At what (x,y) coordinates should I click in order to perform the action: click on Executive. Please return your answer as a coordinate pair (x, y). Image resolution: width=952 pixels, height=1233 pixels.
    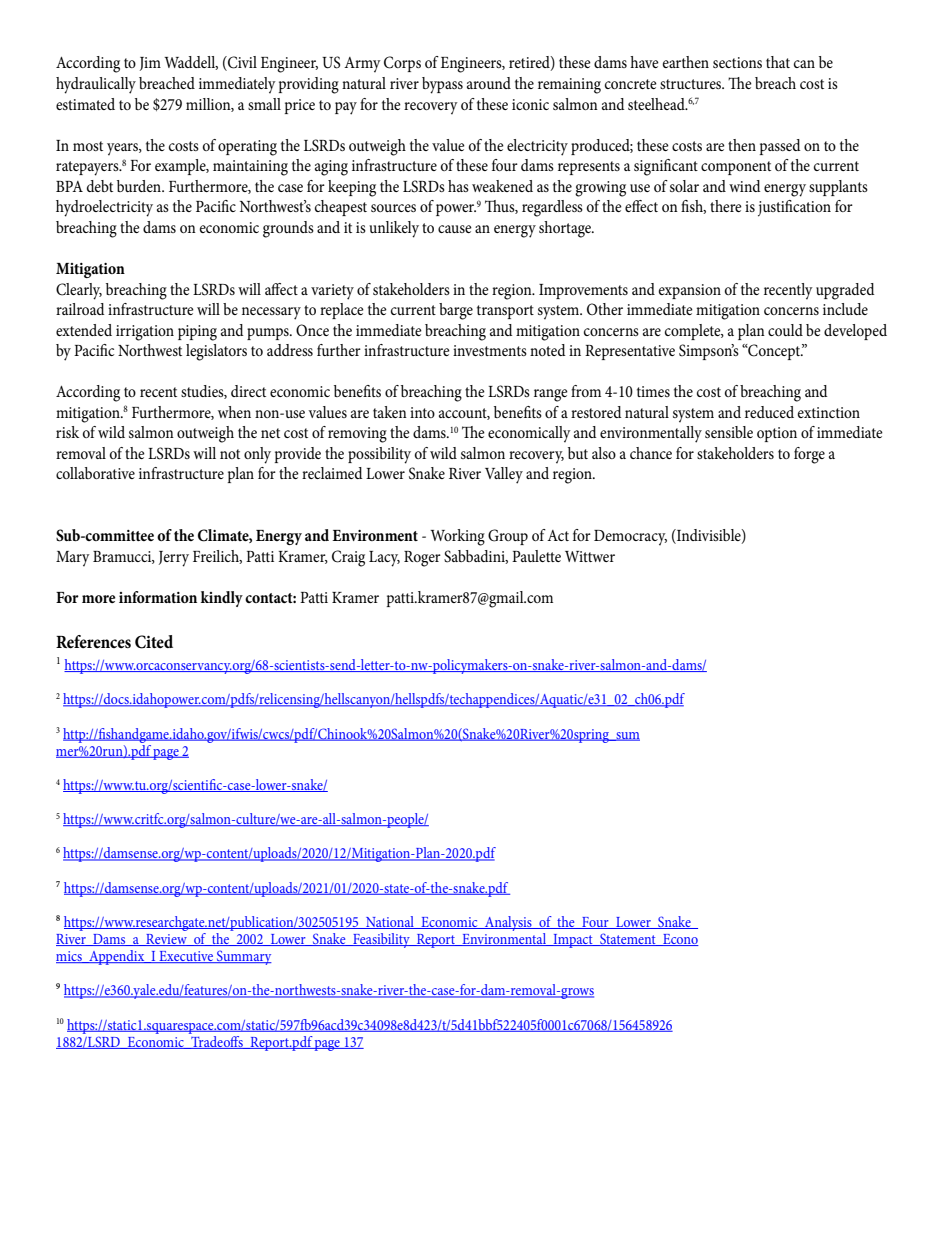
    Looking at the image, I should click on (186, 957).
